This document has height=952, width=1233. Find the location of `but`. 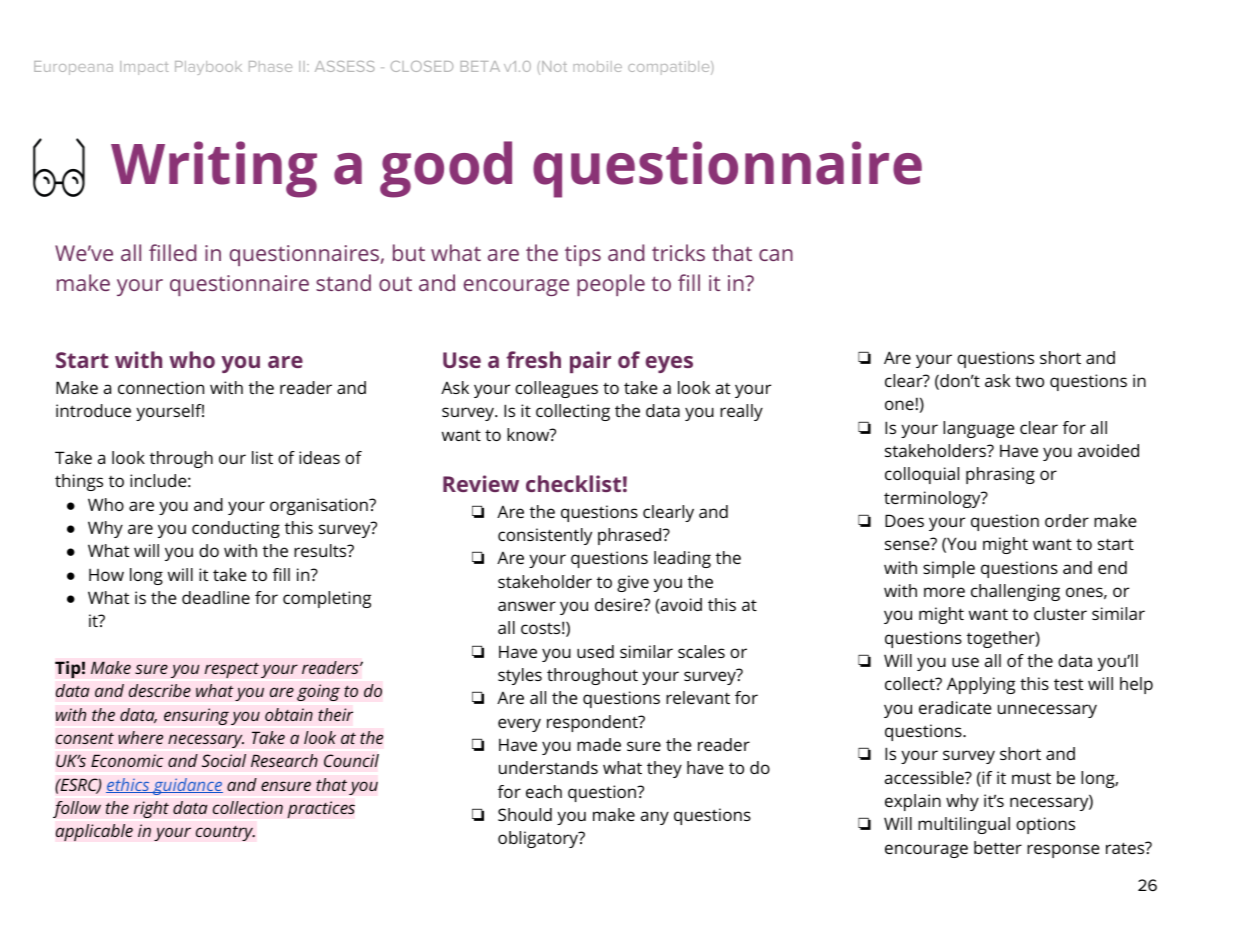

but is located at coordinates (409, 252).
